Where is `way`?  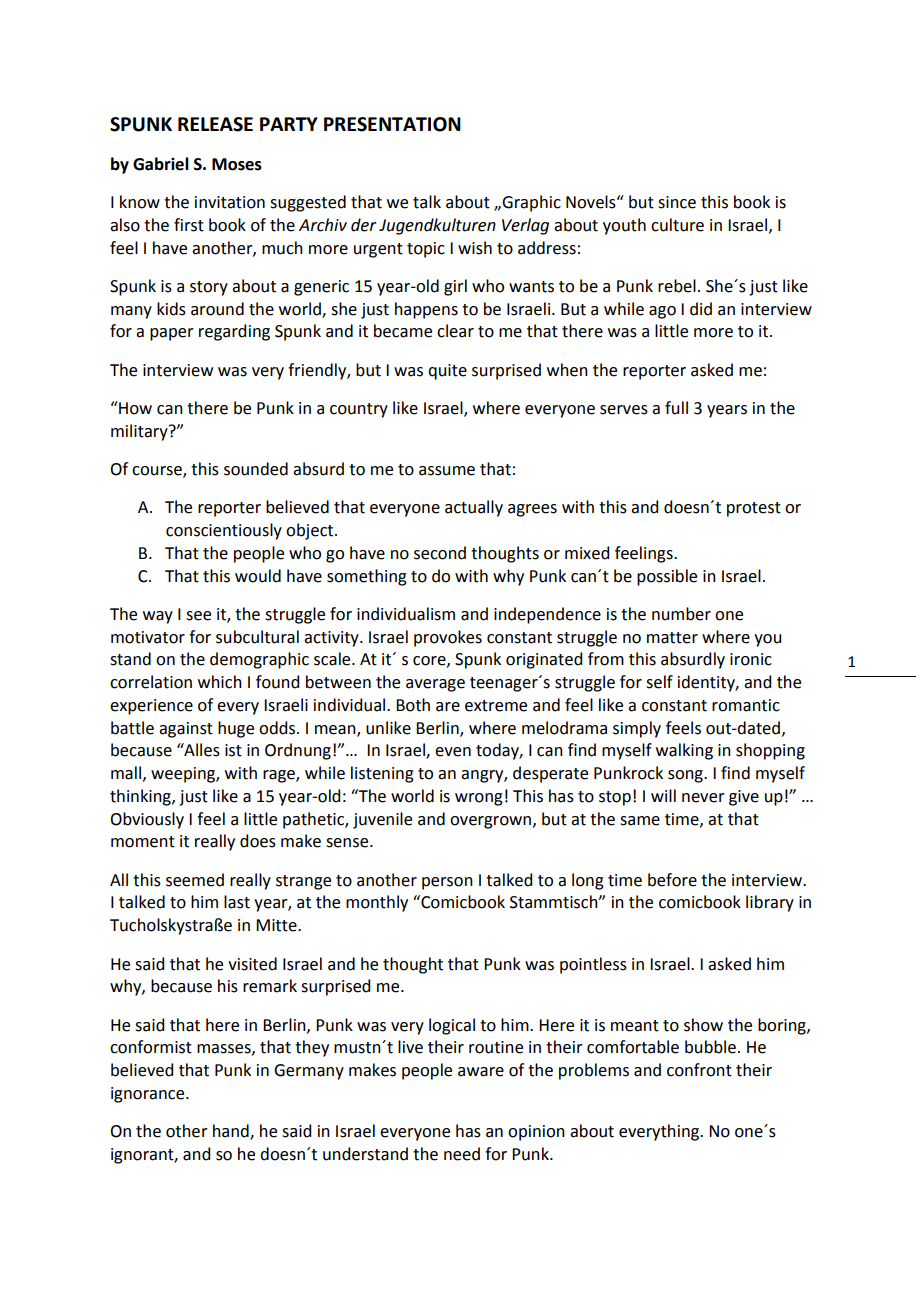 way is located at coordinates (158, 617).
